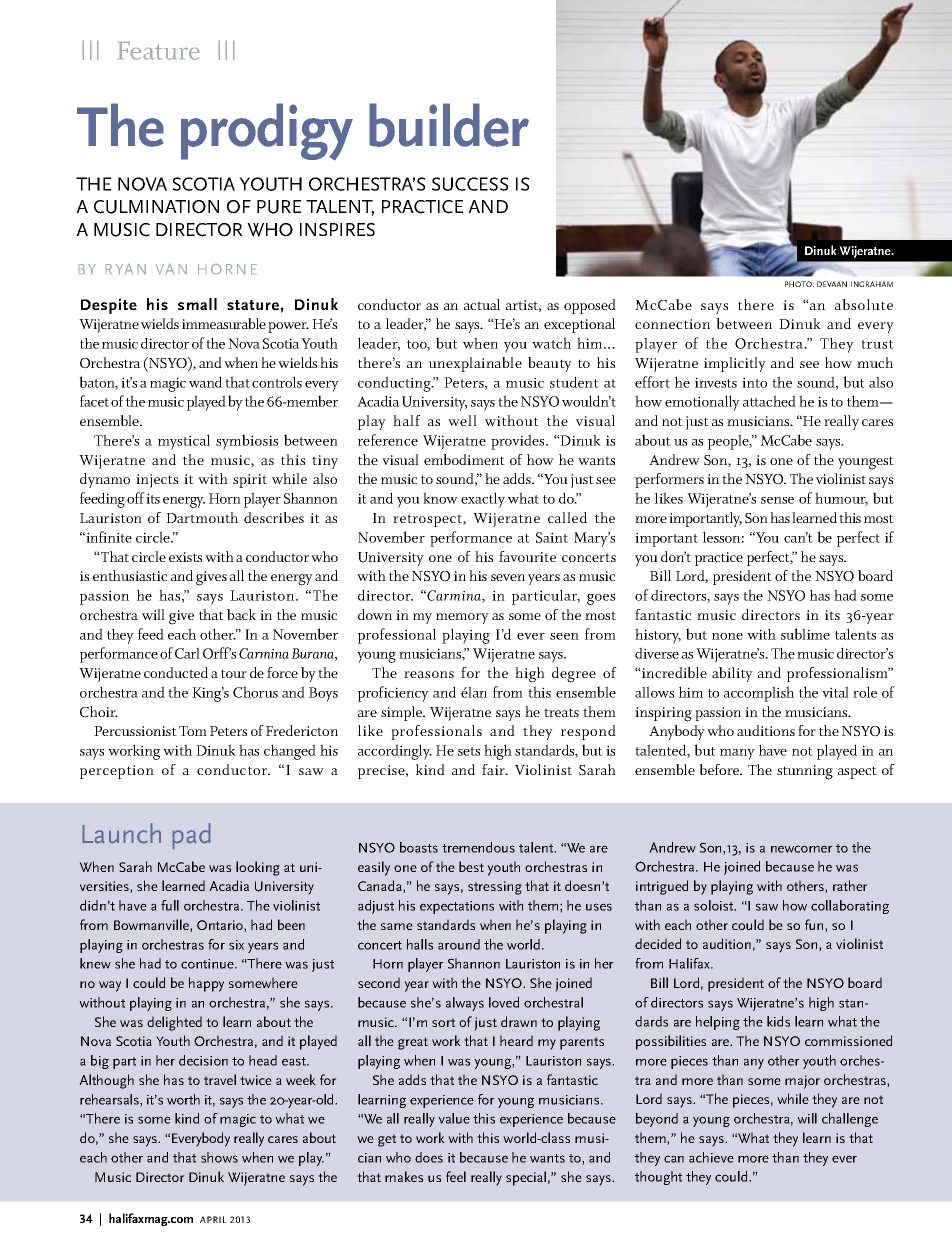  What do you see at coordinates (449, 125) in the screenshot?
I see `builder` at bounding box center [449, 125].
